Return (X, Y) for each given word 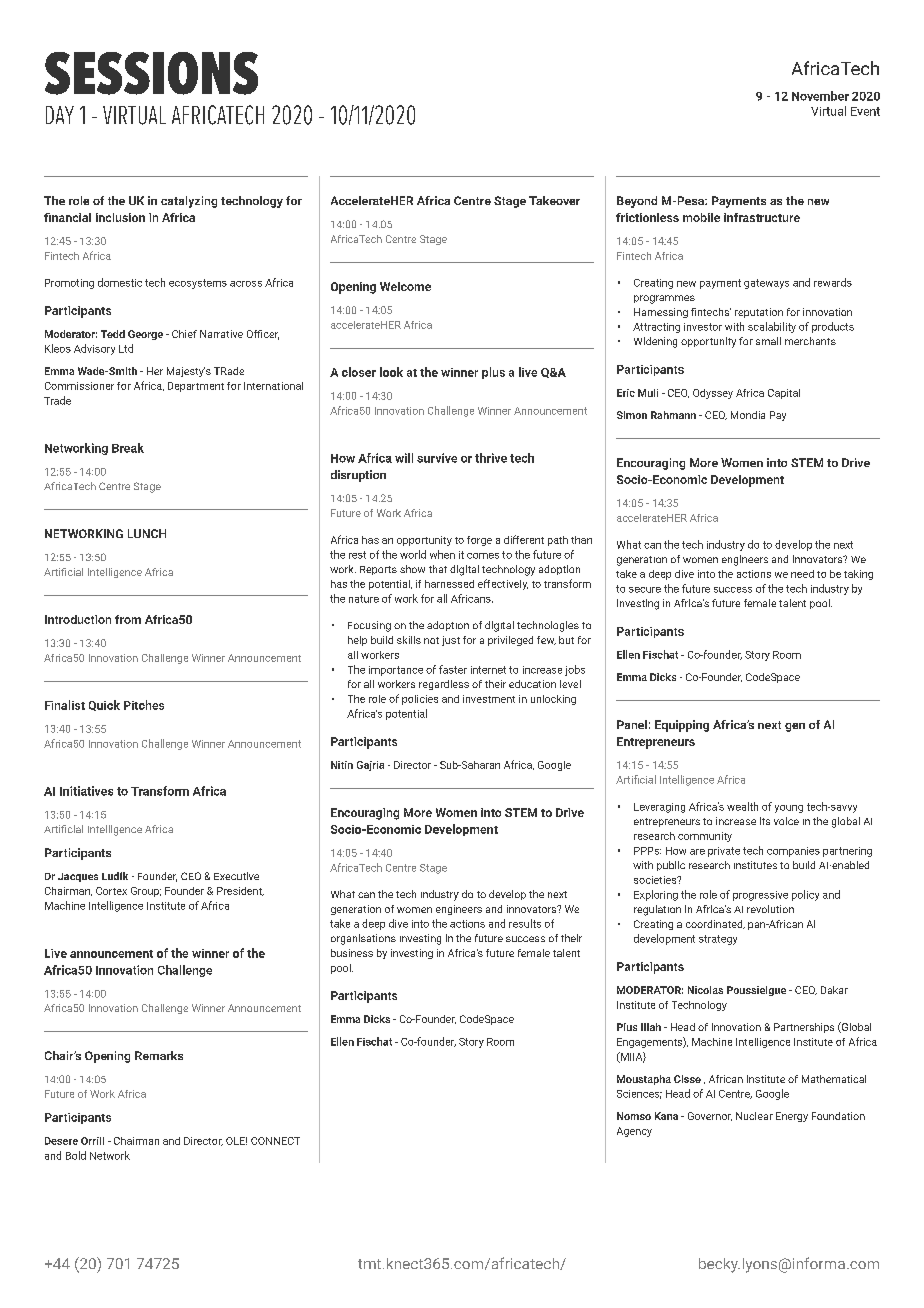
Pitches (144, 705)
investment (489, 699)
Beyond (637, 202)
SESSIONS (151, 73)
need (802, 574)
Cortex (111, 891)
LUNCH (147, 533)
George (145, 335)
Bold (76, 1155)
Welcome (405, 286)
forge (479, 541)
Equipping (682, 726)
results (525, 923)
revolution (770, 909)
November (820, 96)
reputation (759, 313)
